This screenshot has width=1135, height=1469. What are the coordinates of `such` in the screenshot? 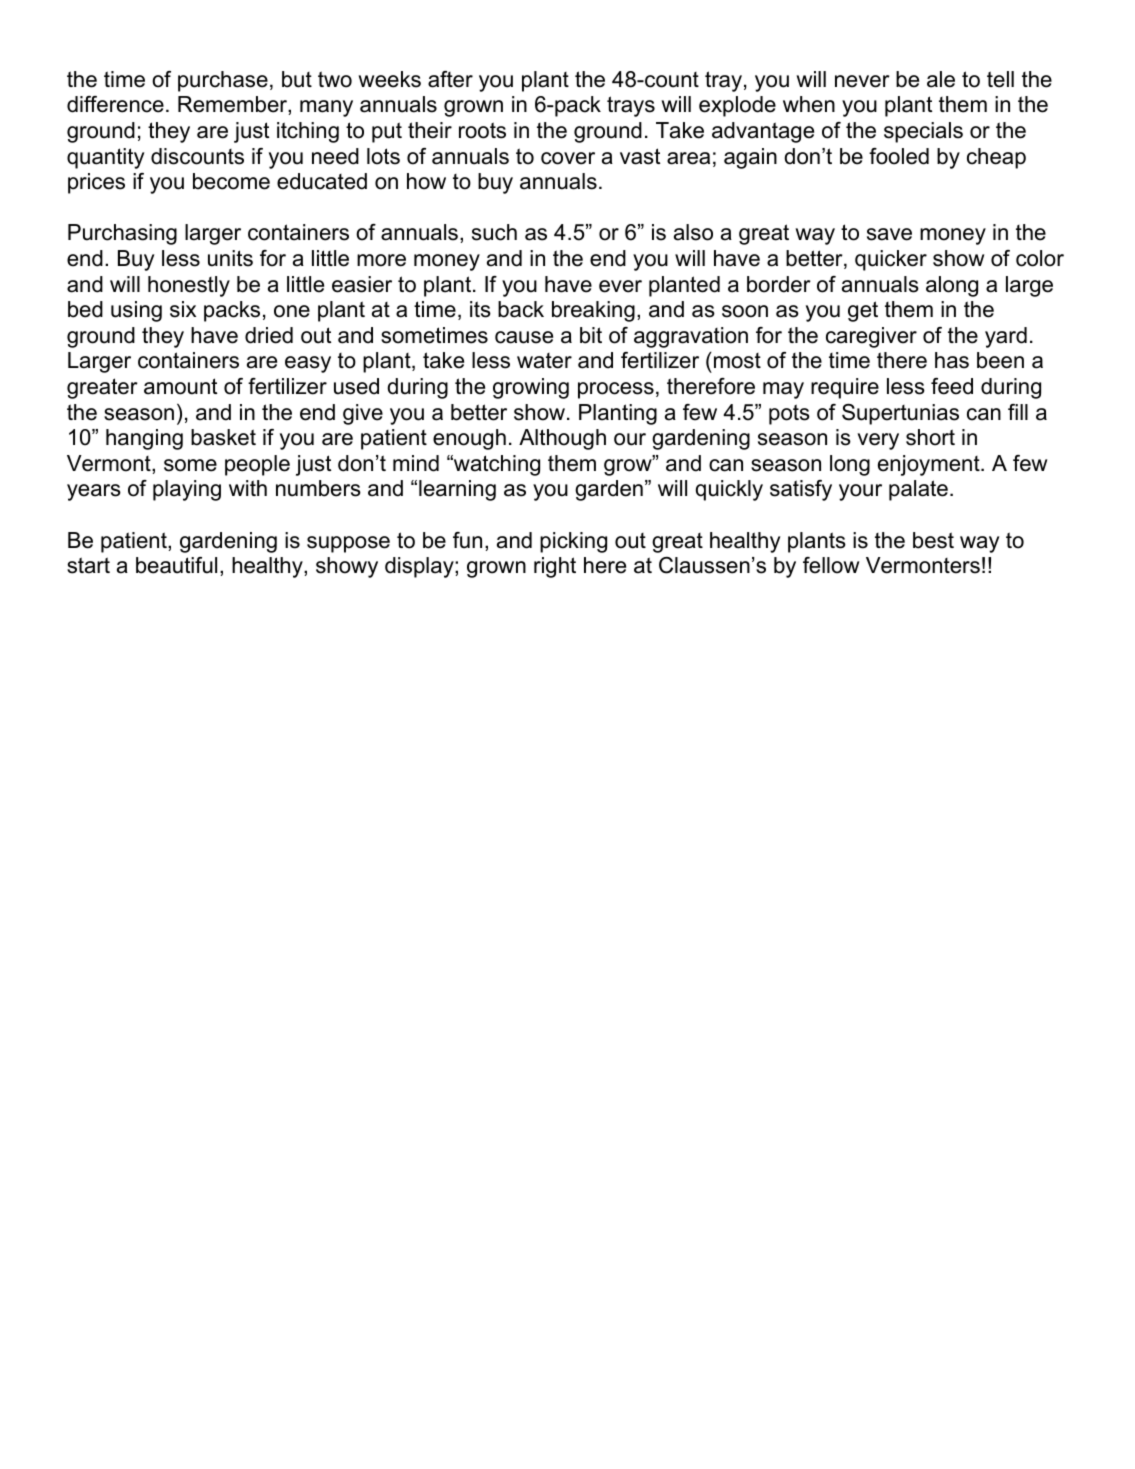 It's located at (494, 232).
